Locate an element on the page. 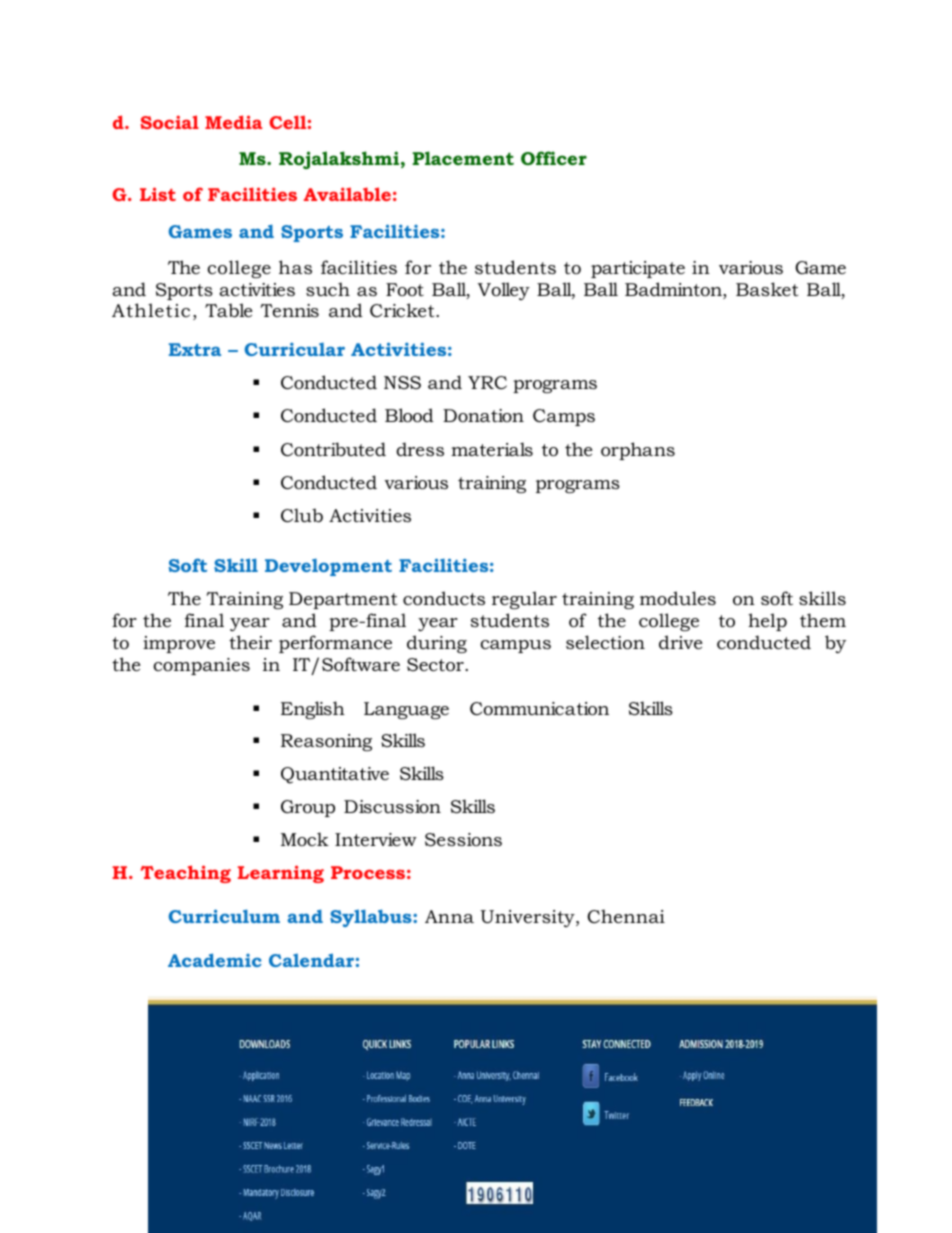 The width and height of the page is (952, 1233). Media is located at coordinates (233, 122).
